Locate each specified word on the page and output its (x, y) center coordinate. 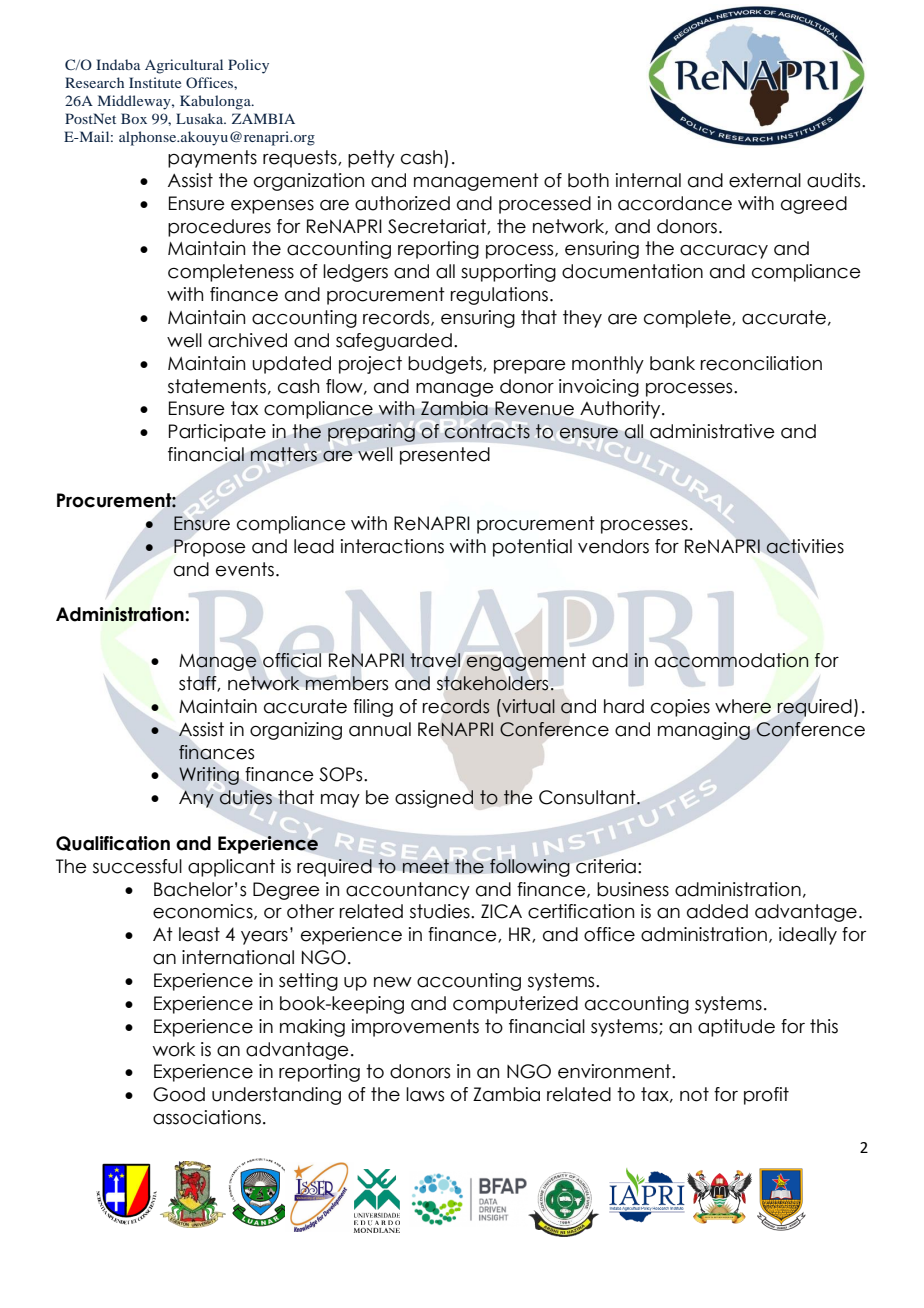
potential (532, 548)
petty (371, 159)
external (765, 180)
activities (805, 546)
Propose (210, 548)
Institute (155, 82)
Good (179, 1094)
